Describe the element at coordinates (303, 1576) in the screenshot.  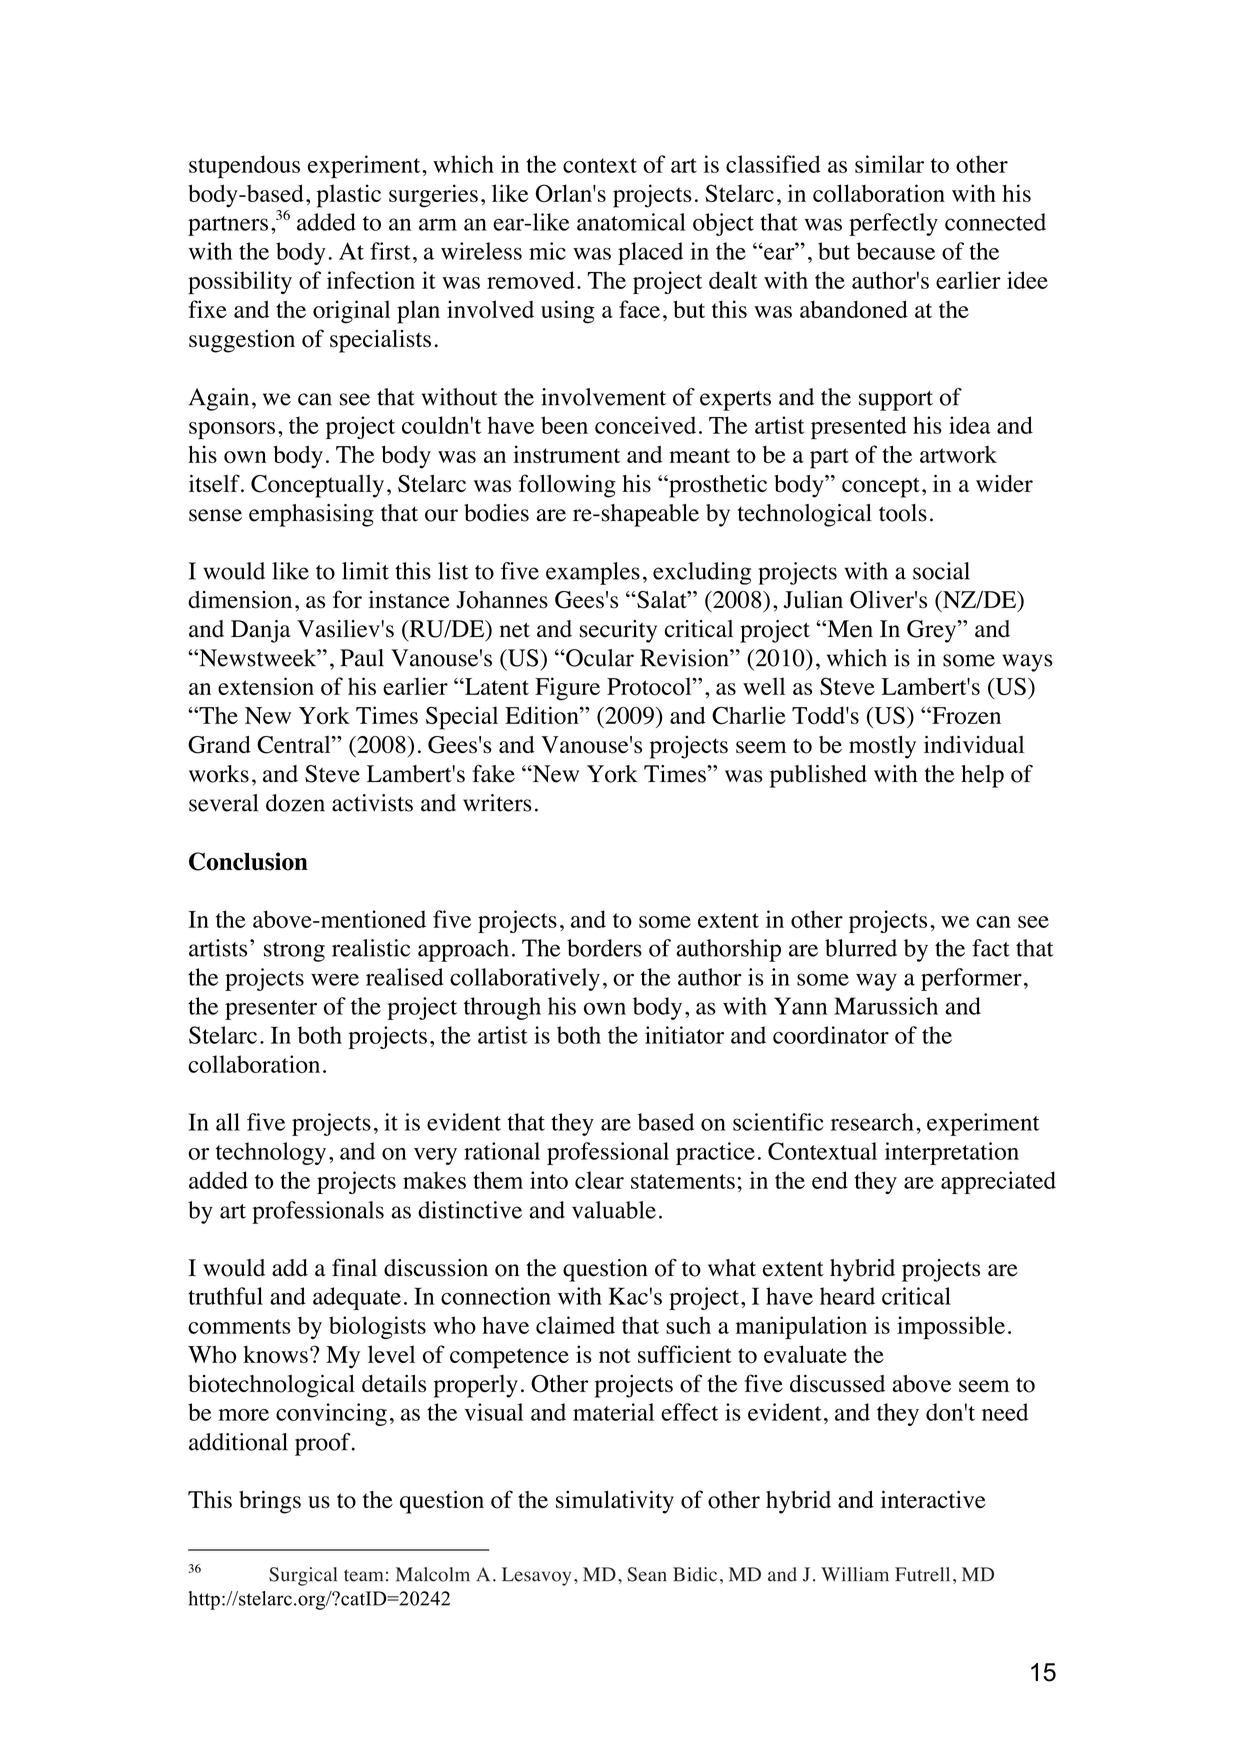
I see `Surgical` at that location.
